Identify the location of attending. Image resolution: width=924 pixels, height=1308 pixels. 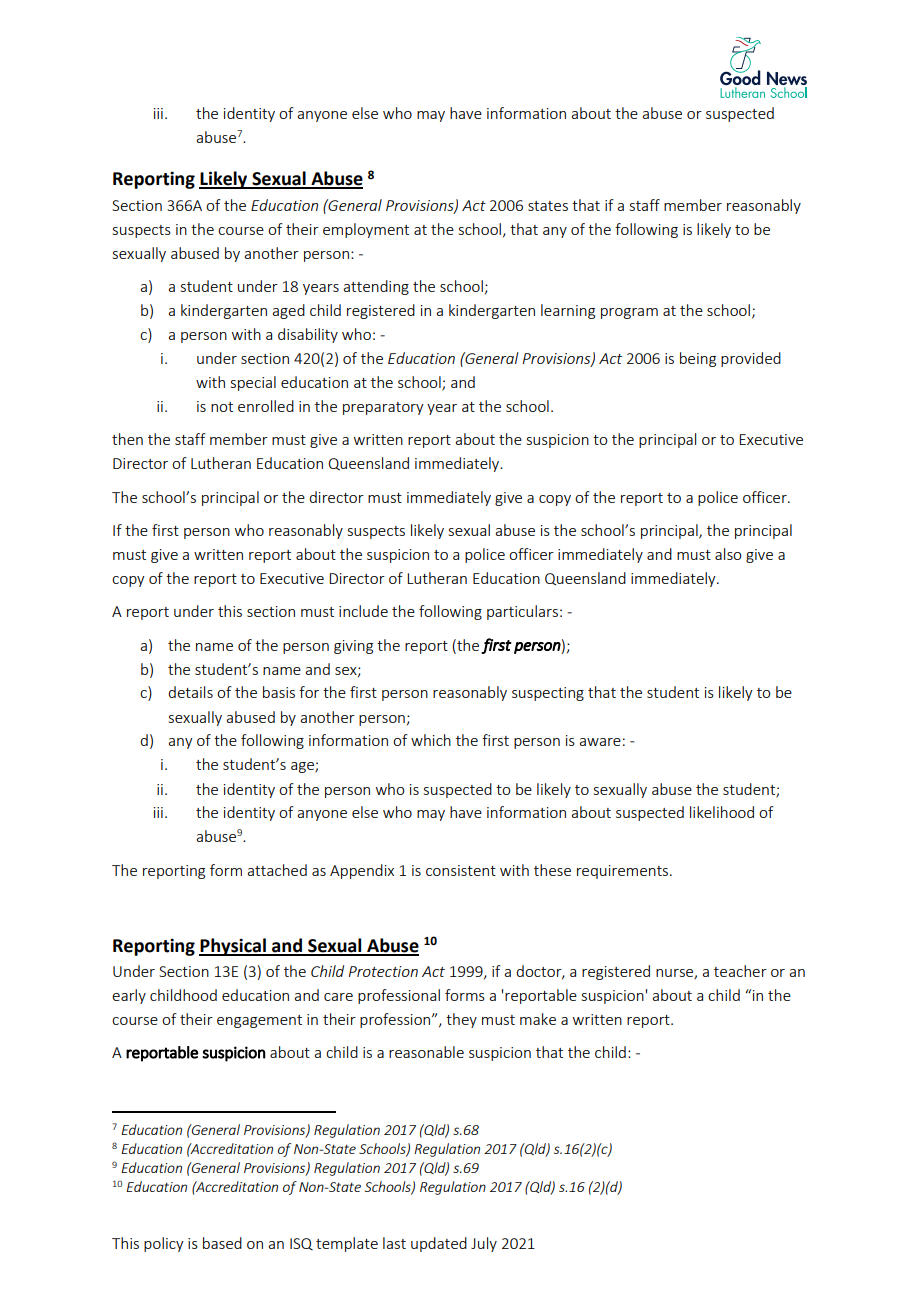
(376, 287).
